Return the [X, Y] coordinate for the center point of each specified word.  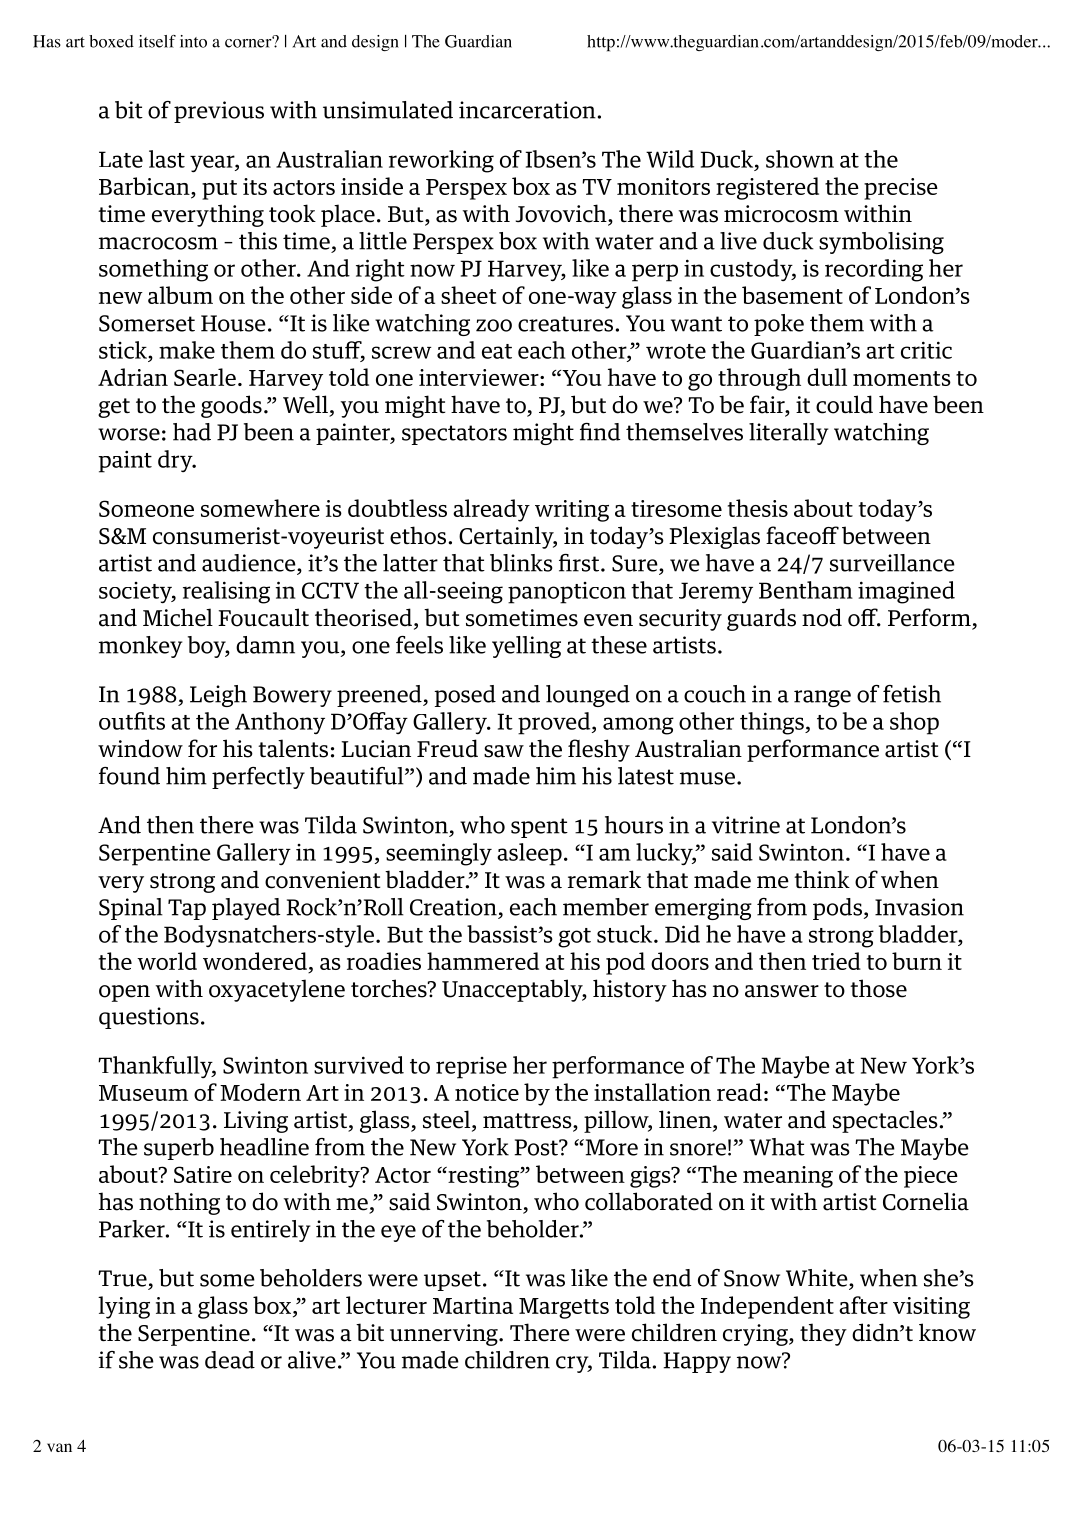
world [167, 961]
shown [800, 159]
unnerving [445, 1335]
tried [836, 961]
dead [230, 1360]
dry [176, 461]
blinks [521, 563]
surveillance [892, 563]
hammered [483, 961]
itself [157, 41]
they [823, 1334]
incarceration [527, 110]
